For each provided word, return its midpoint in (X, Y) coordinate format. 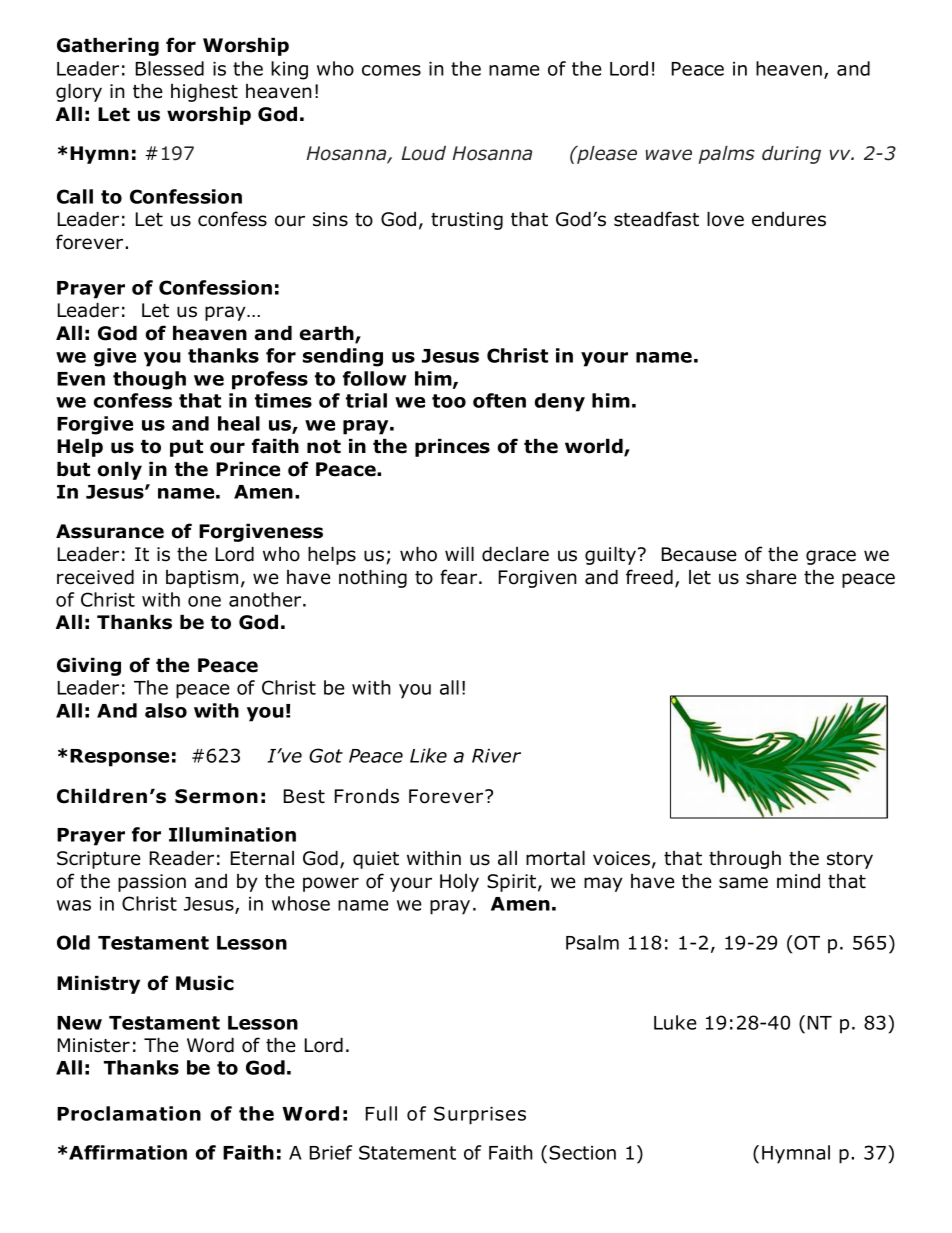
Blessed (170, 68)
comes (391, 70)
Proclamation (129, 1113)
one (204, 601)
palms (727, 155)
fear (460, 577)
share (771, 577)
